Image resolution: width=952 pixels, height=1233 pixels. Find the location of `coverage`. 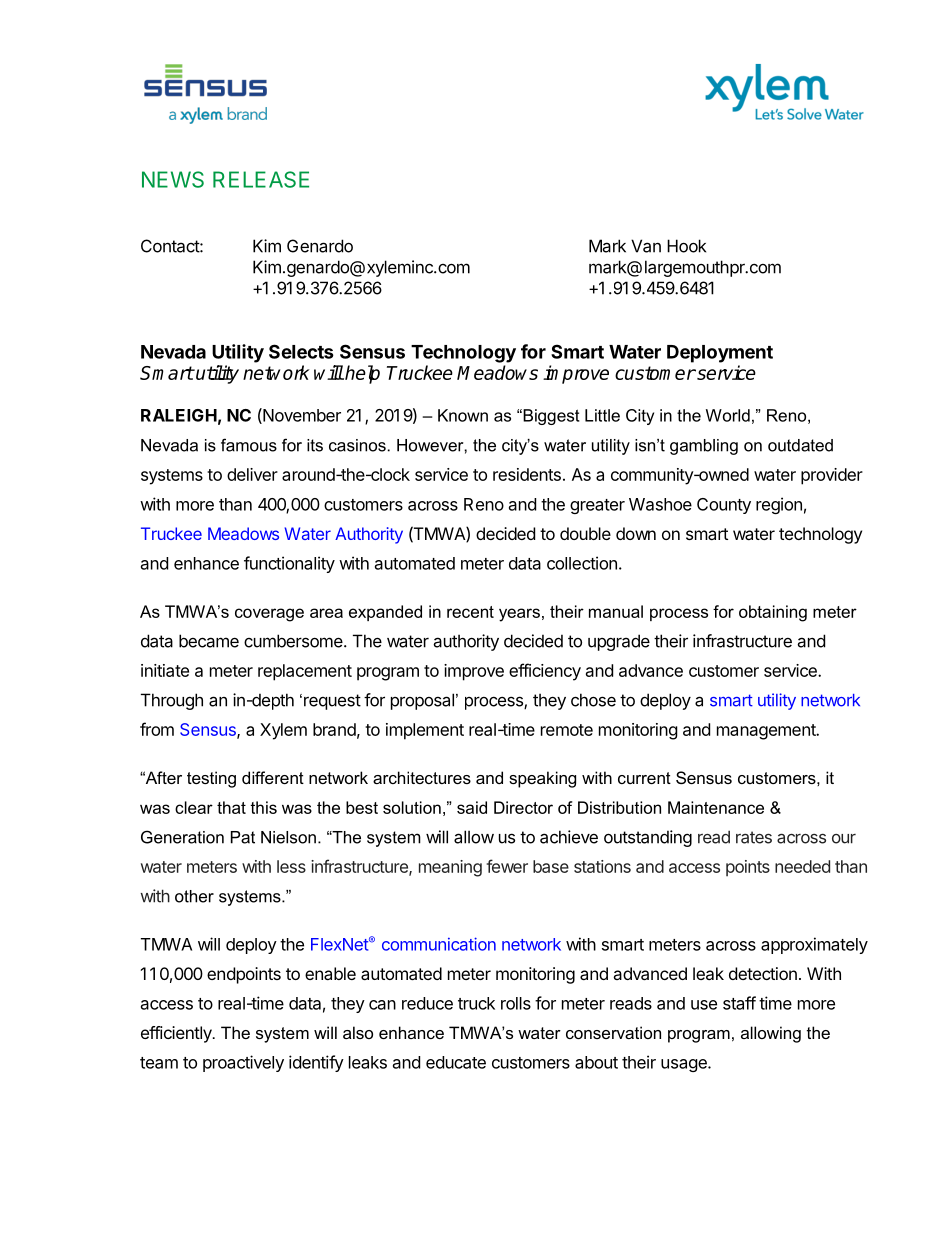

coverage is located at coordinates (269, 615).
